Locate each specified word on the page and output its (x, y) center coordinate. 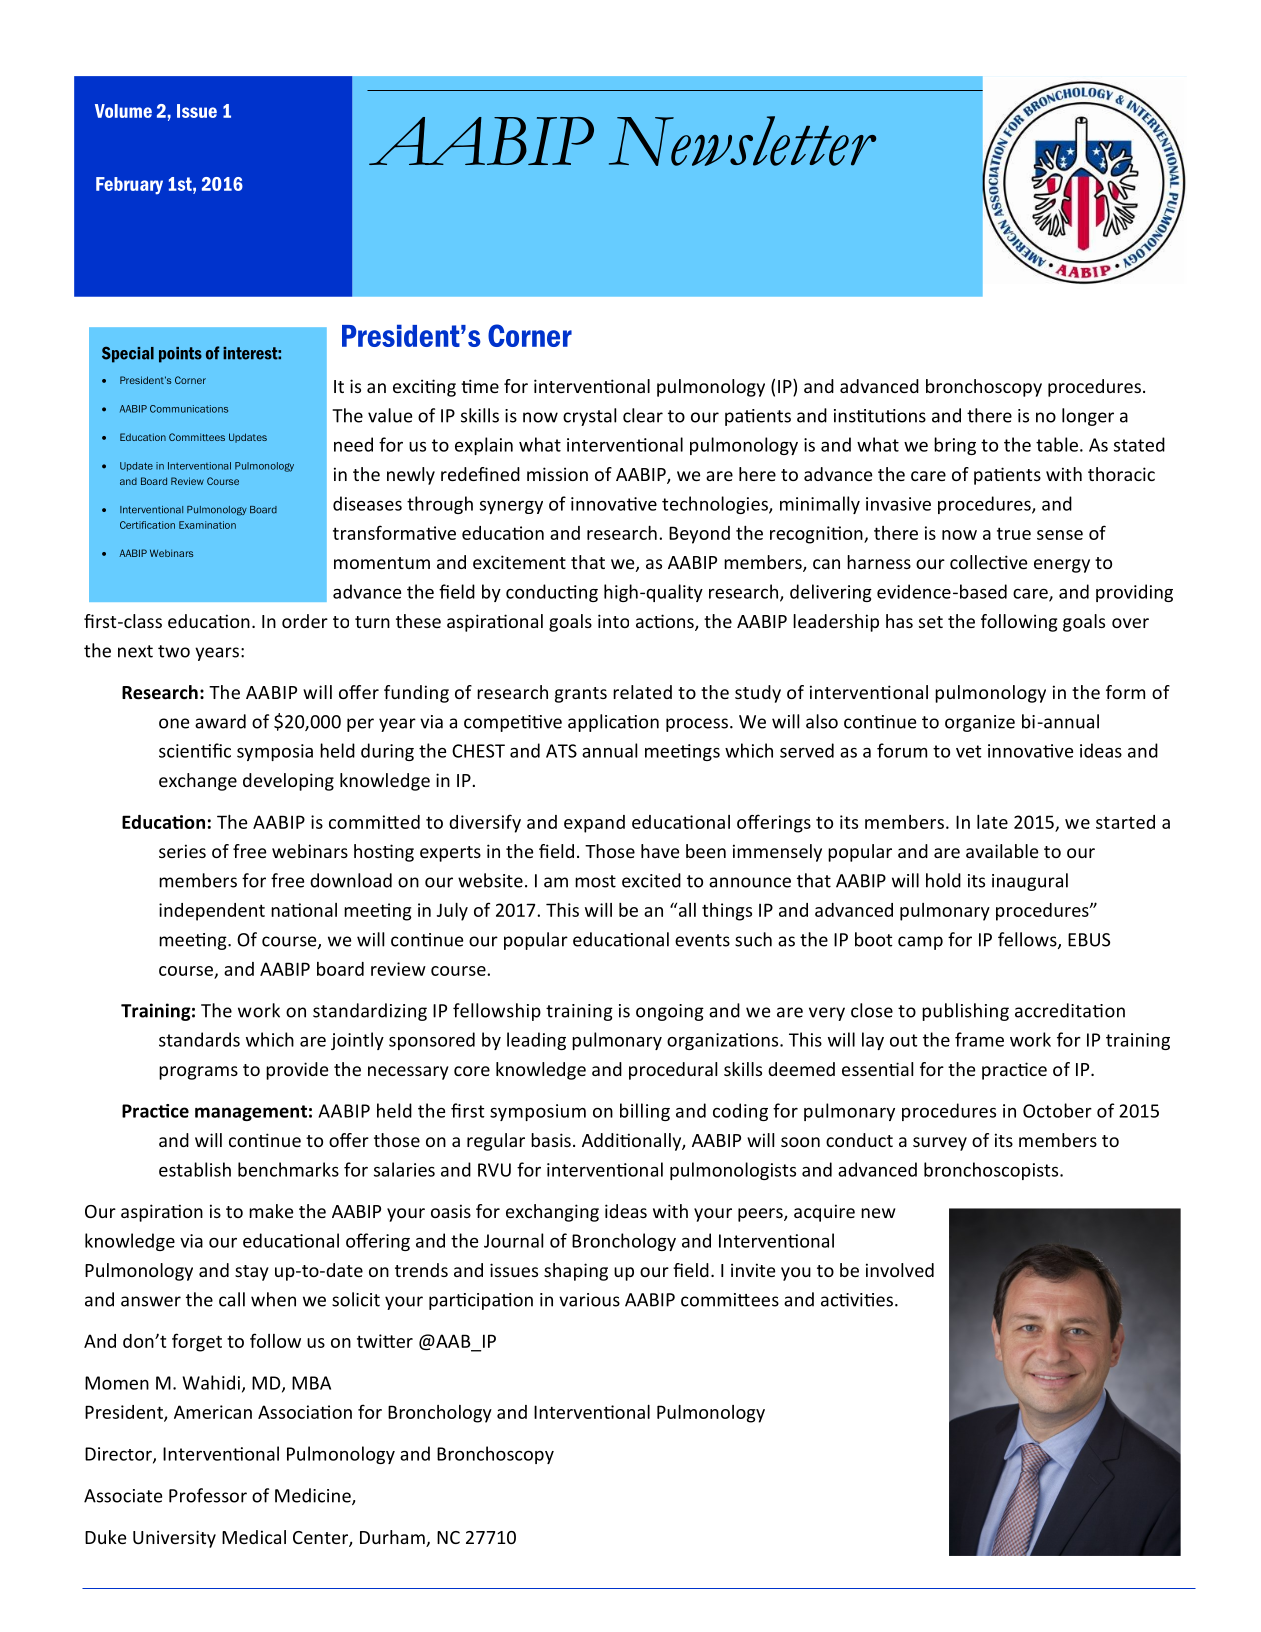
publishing (965, 1012)
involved (900, 1270)
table (1057, 444)
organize (980, 723)
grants (581, 695)
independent (212, 912)
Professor (208, 1495)
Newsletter (742, 141)
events (702, 940)
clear (643, 415)
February (129, 186)
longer (1088, 417)
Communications (189, 409)
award (220, 721)
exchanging (552, 1213)
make (271, 1211)
